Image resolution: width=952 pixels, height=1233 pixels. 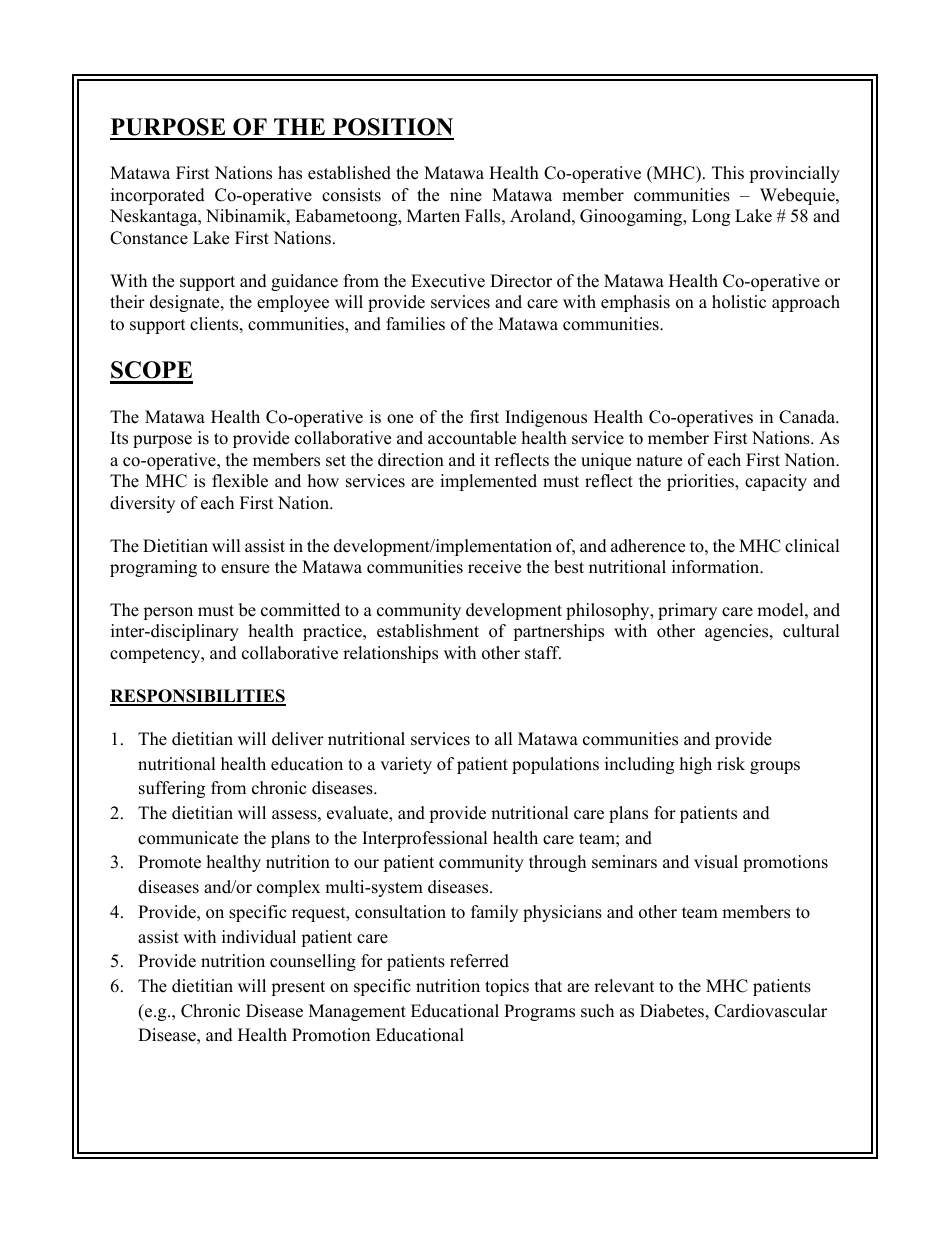 What do you see at coordinates (168, 613) in the screenshot?
I see `person` at bounding box center [168, 613].
